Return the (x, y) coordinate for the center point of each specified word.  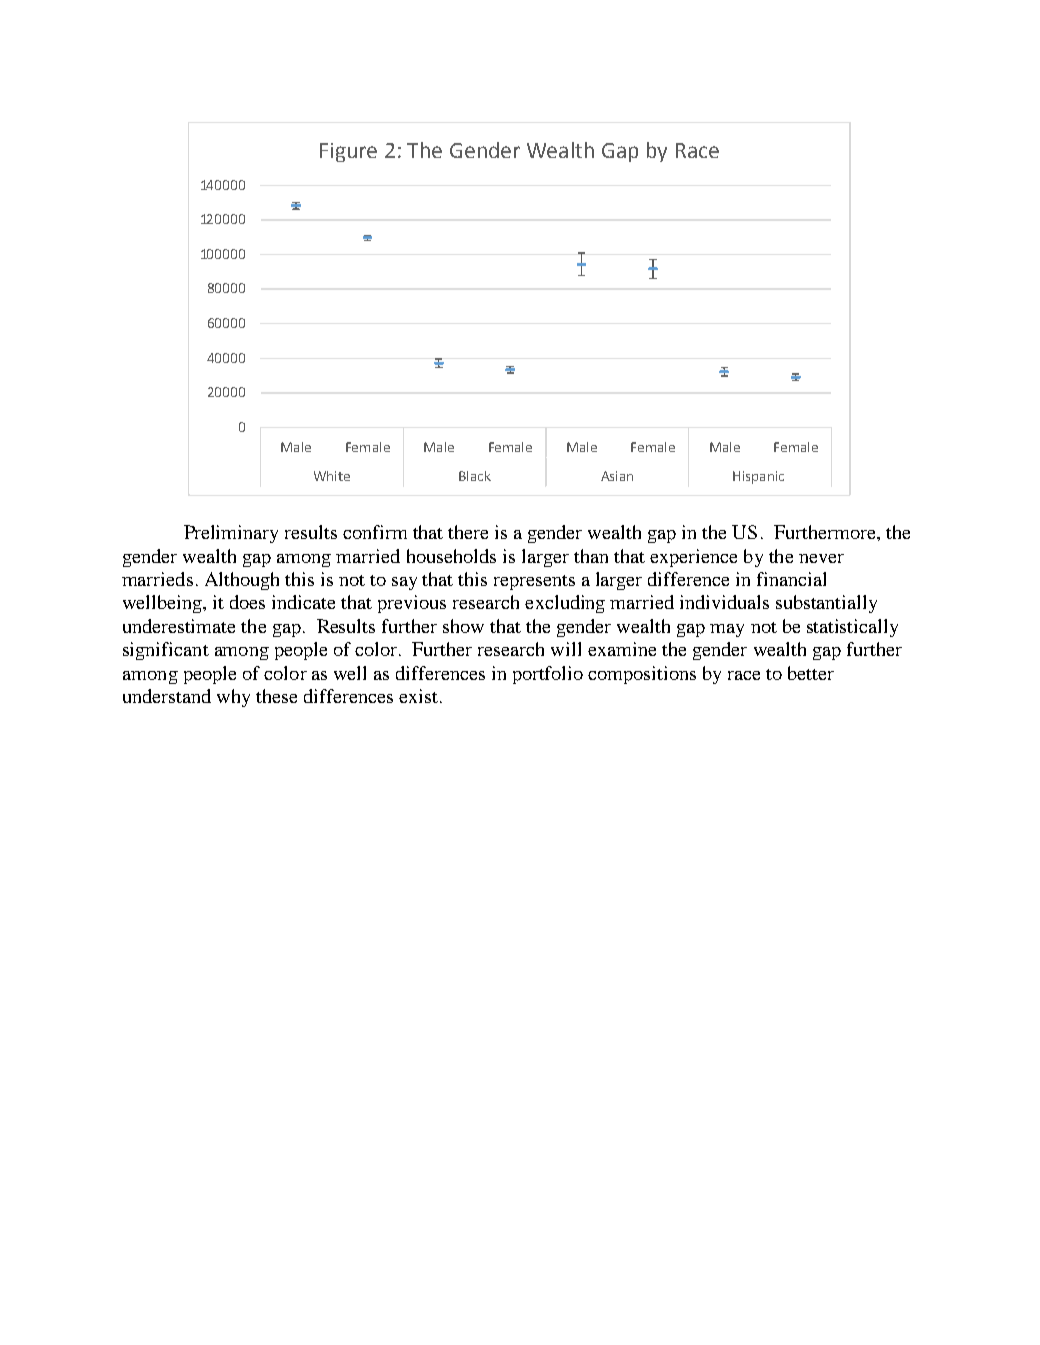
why (233, 698)
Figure (348, 152)
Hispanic (758, 477)
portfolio (548, 675)
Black (475, 476)
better (811, 673)
